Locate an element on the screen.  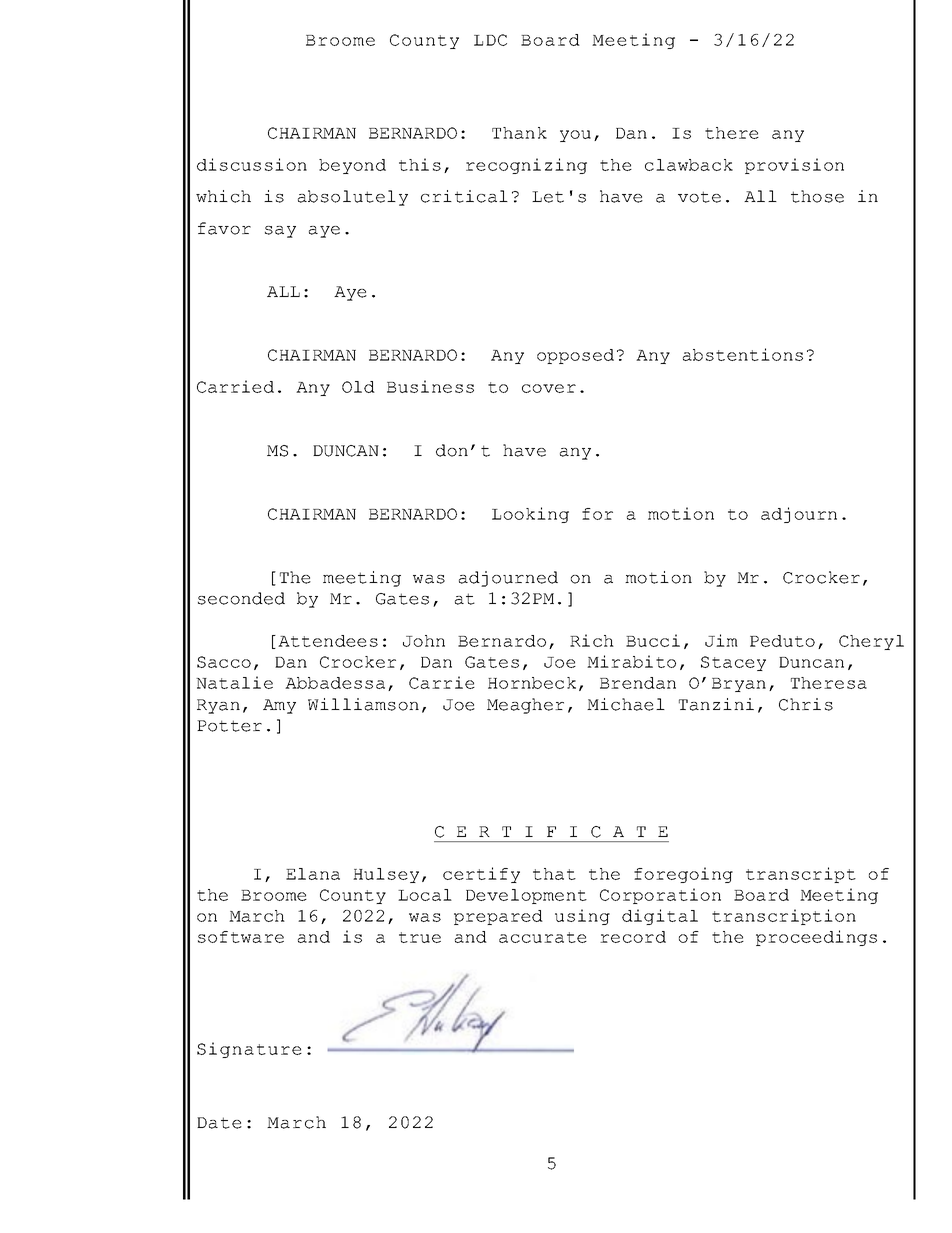
Signature is located at coordinates (249, 1050).
